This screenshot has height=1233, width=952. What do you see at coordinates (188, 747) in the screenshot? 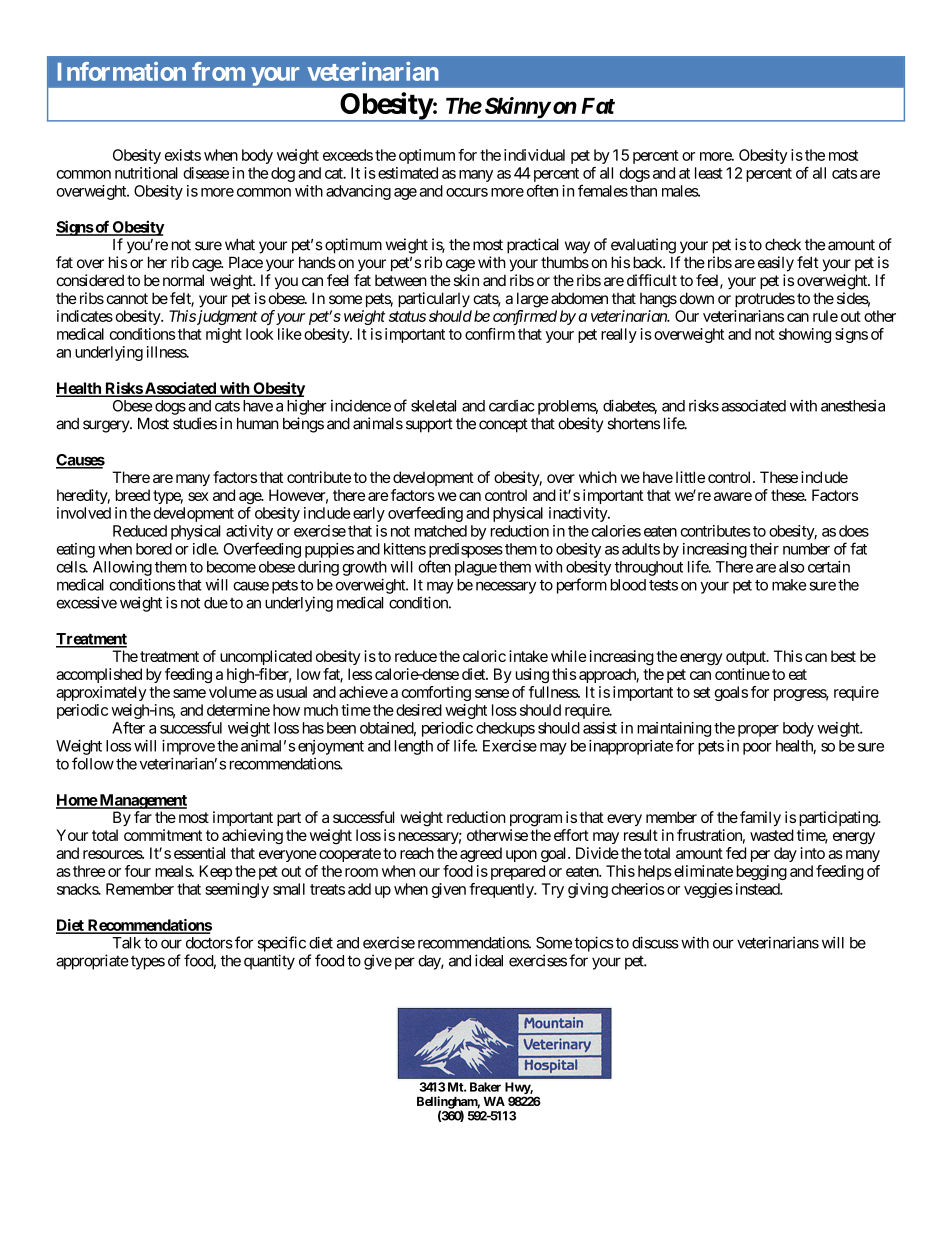
I see `improve` at bounding box center [188, 747].
